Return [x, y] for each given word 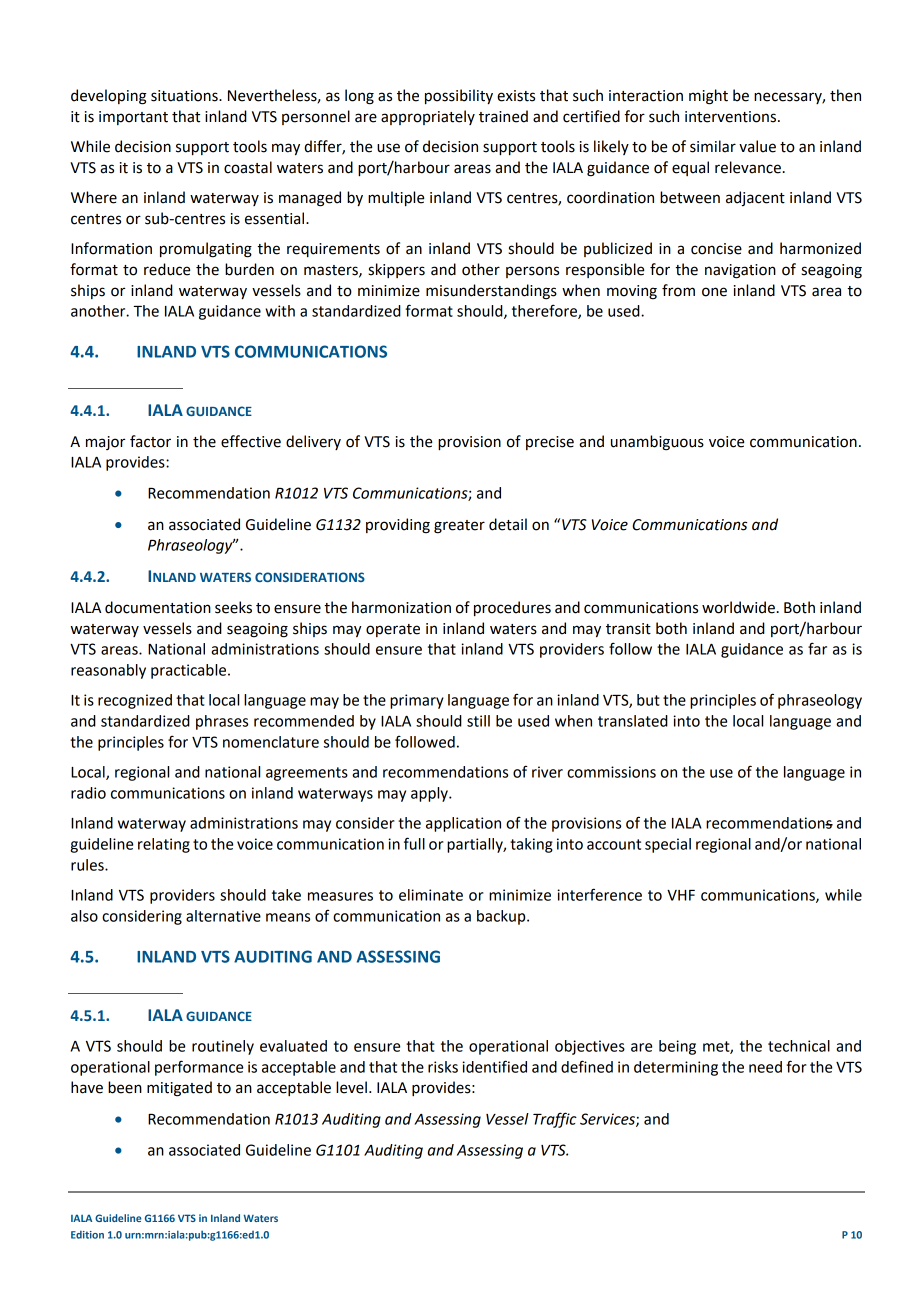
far [817, 648]
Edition [87, 1235]
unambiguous [657, 443]
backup [502, 917]
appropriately [428, 117]
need [765, 1067]
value [757, 146]
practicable [190, 671]
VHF [681, 895]
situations [185, 96]
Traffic [555, 1120]
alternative [223, 916]
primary [417, 701]
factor [150, 441]
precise [550, 443]
